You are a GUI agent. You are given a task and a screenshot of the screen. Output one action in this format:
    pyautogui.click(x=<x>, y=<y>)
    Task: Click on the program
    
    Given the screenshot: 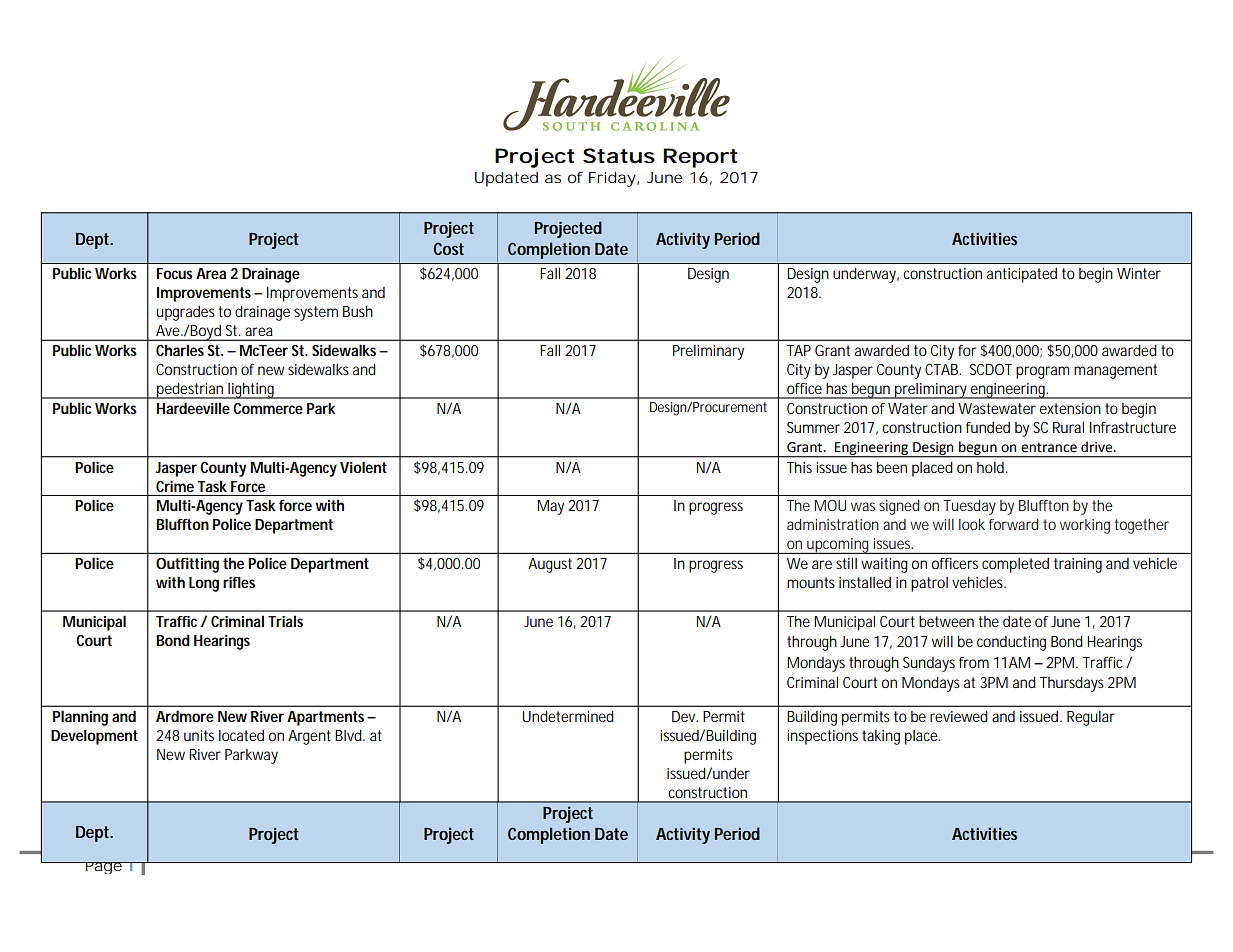 What is the action you would take?
    pyautogui.click(x=1042, y=372)
